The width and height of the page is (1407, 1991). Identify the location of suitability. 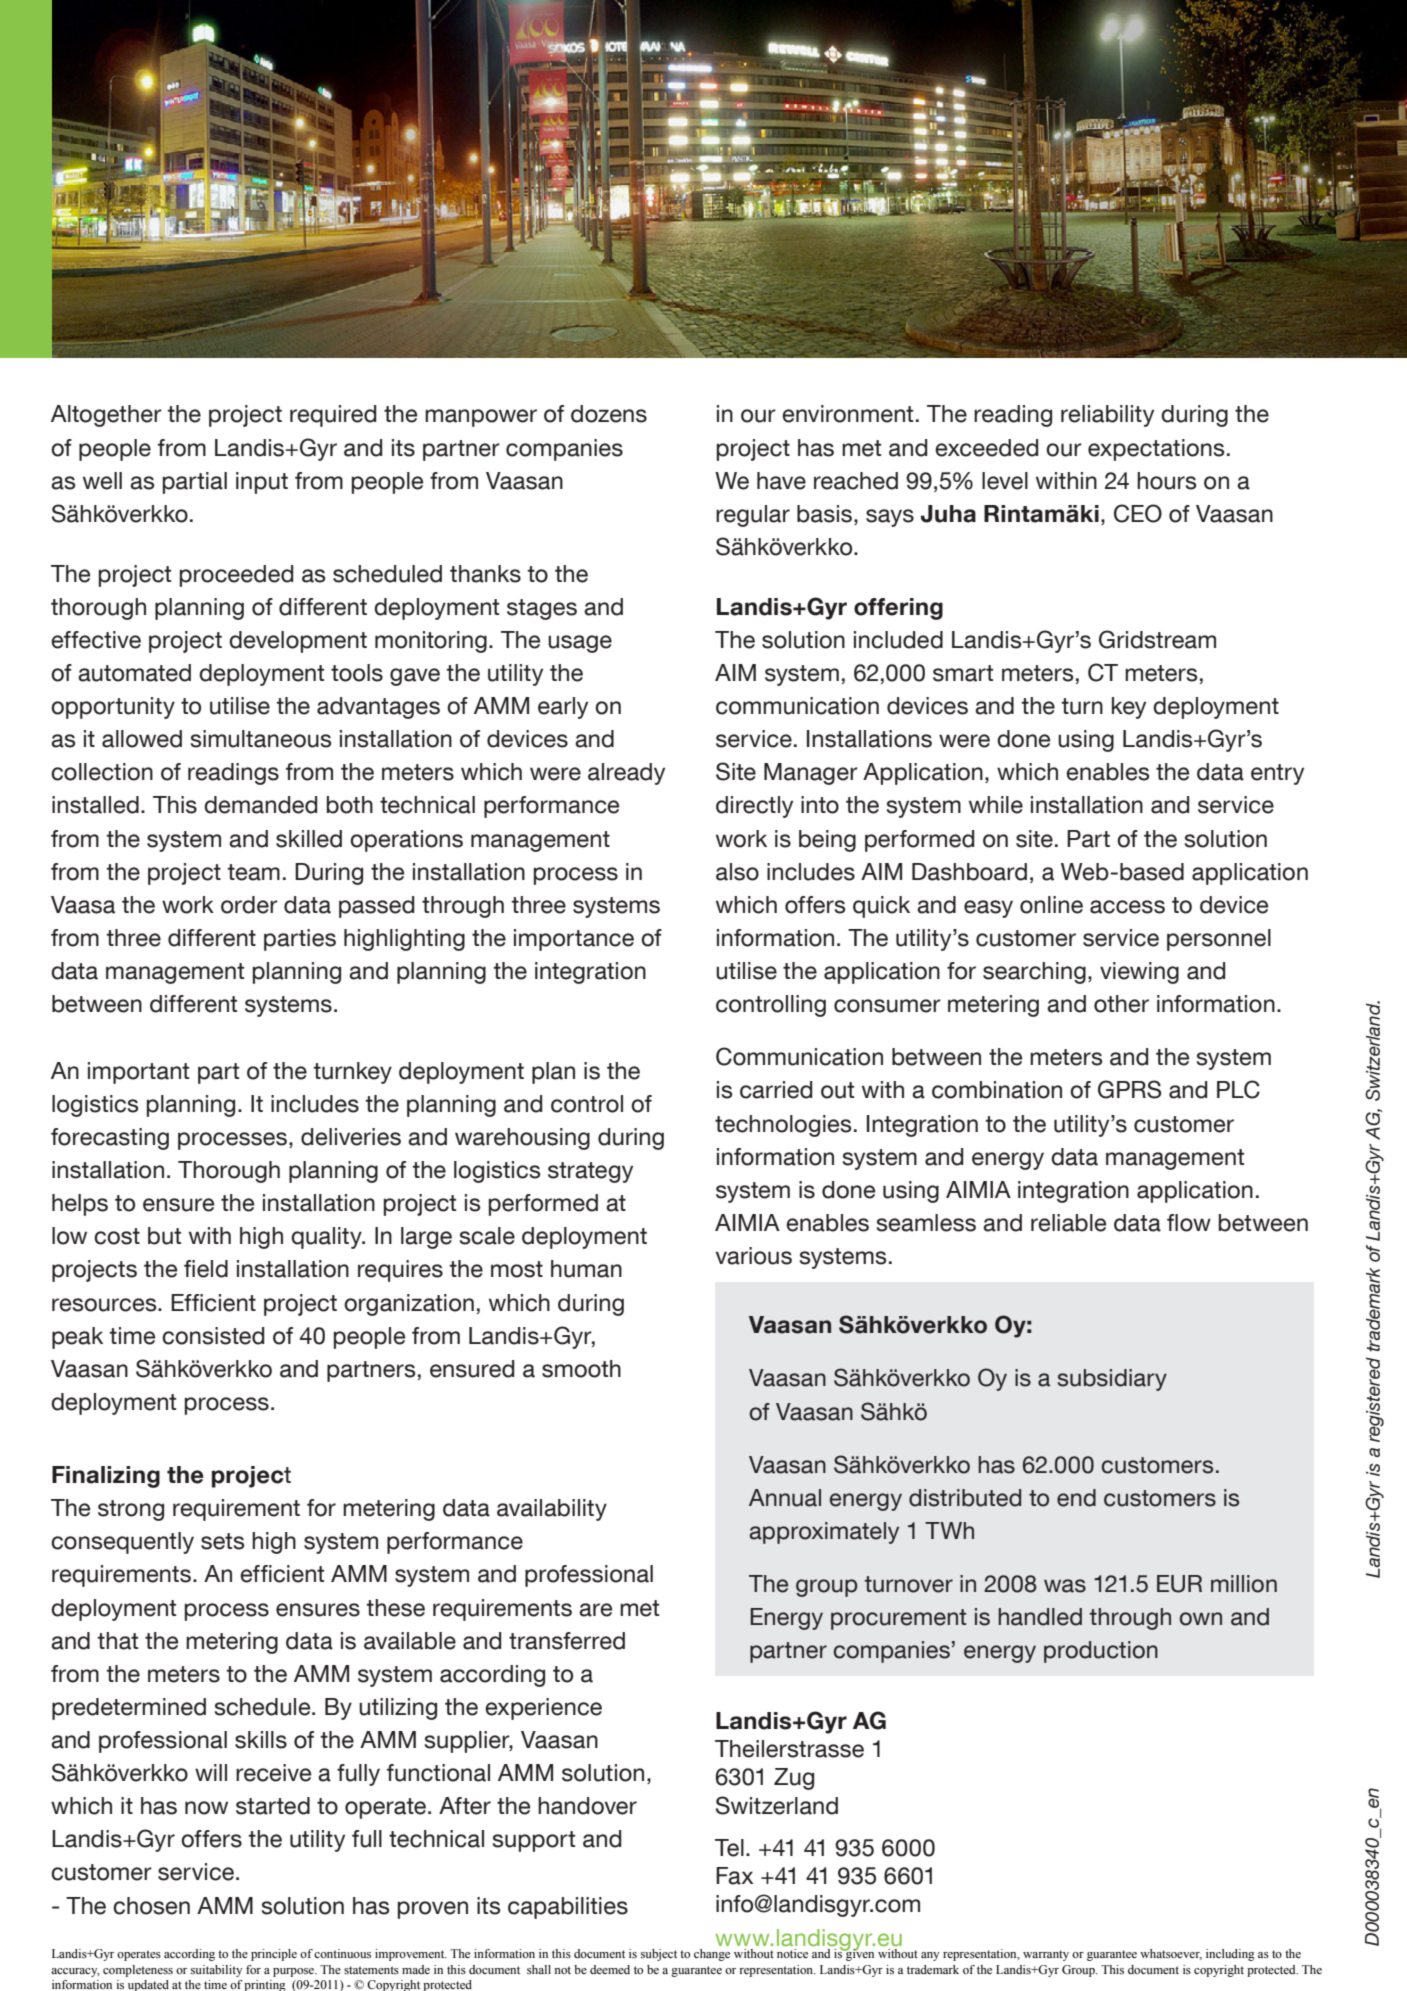
(216, 1971).
